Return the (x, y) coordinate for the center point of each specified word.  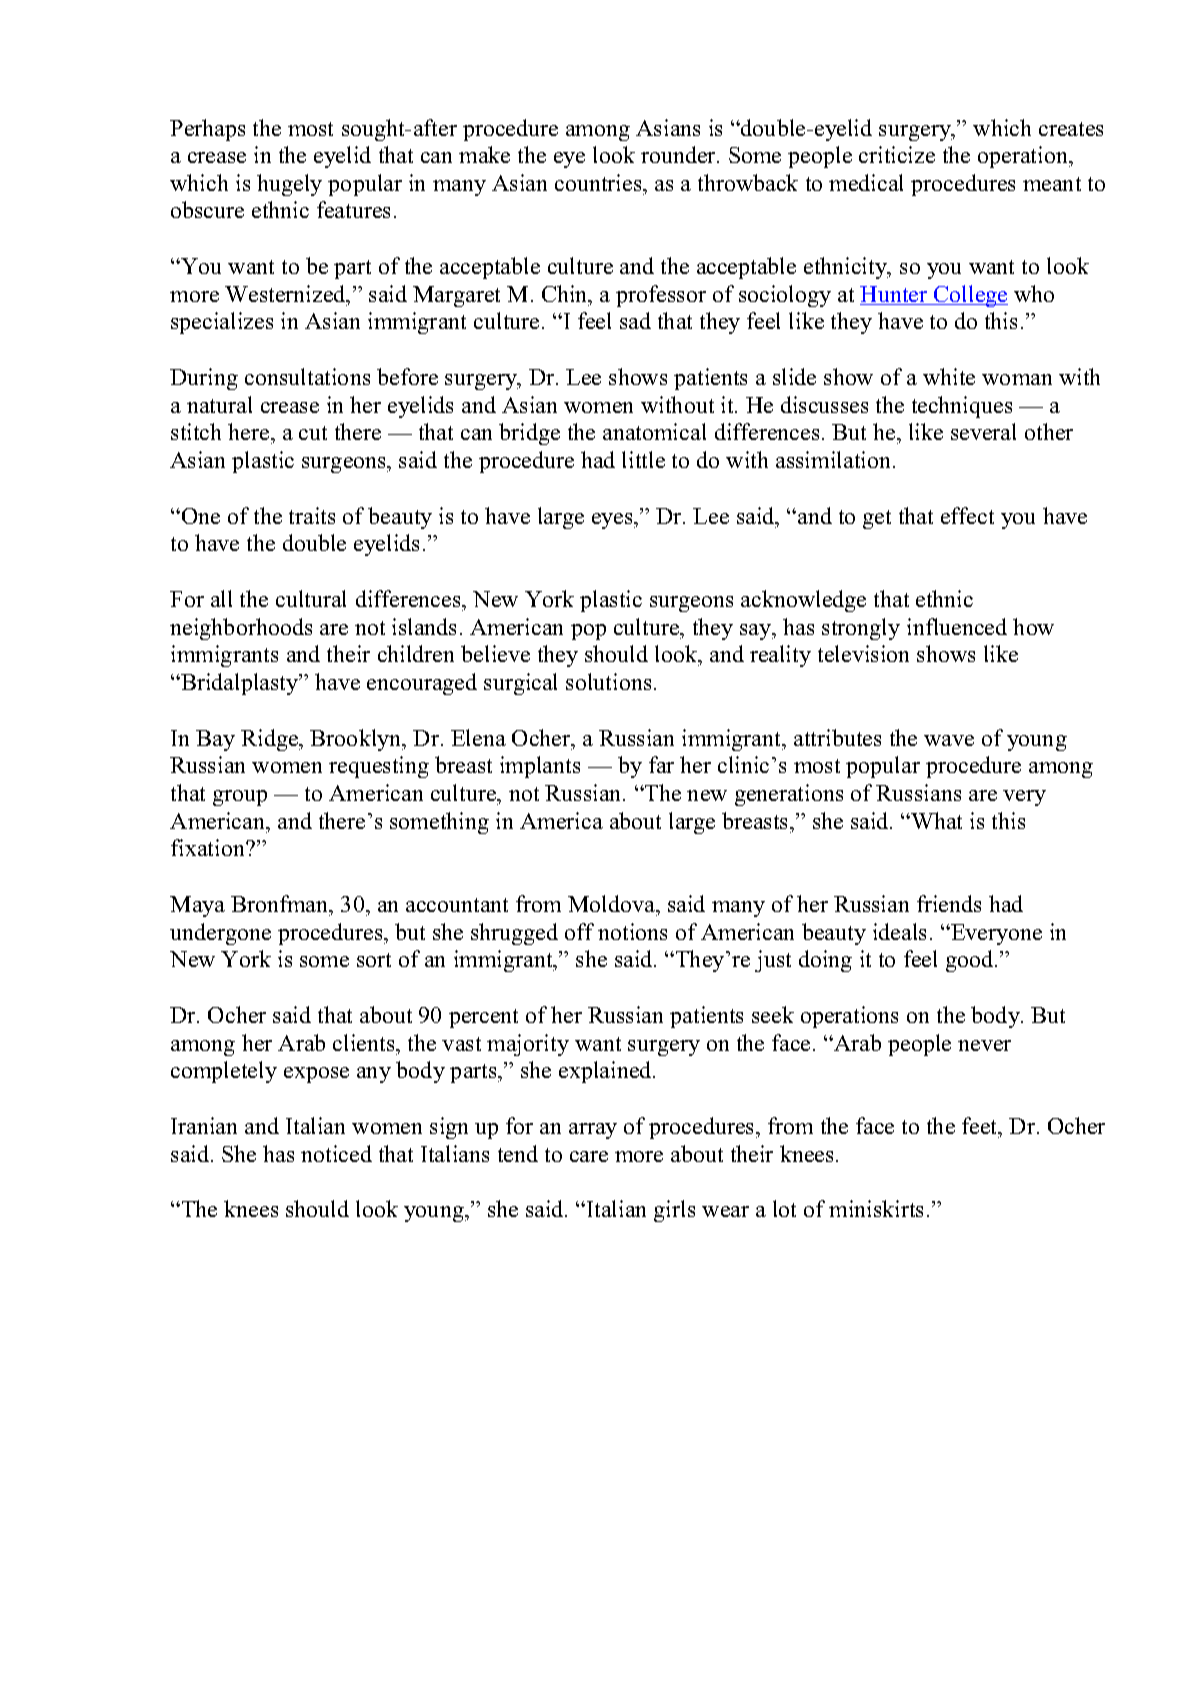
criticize (897, 154)
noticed (336, 1153)
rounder (679, 154)
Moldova (613, 903)
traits (312, 515)
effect (967, 515)
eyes (613, 521)
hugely (289, 185)
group (240, 798)
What (935, 820)
